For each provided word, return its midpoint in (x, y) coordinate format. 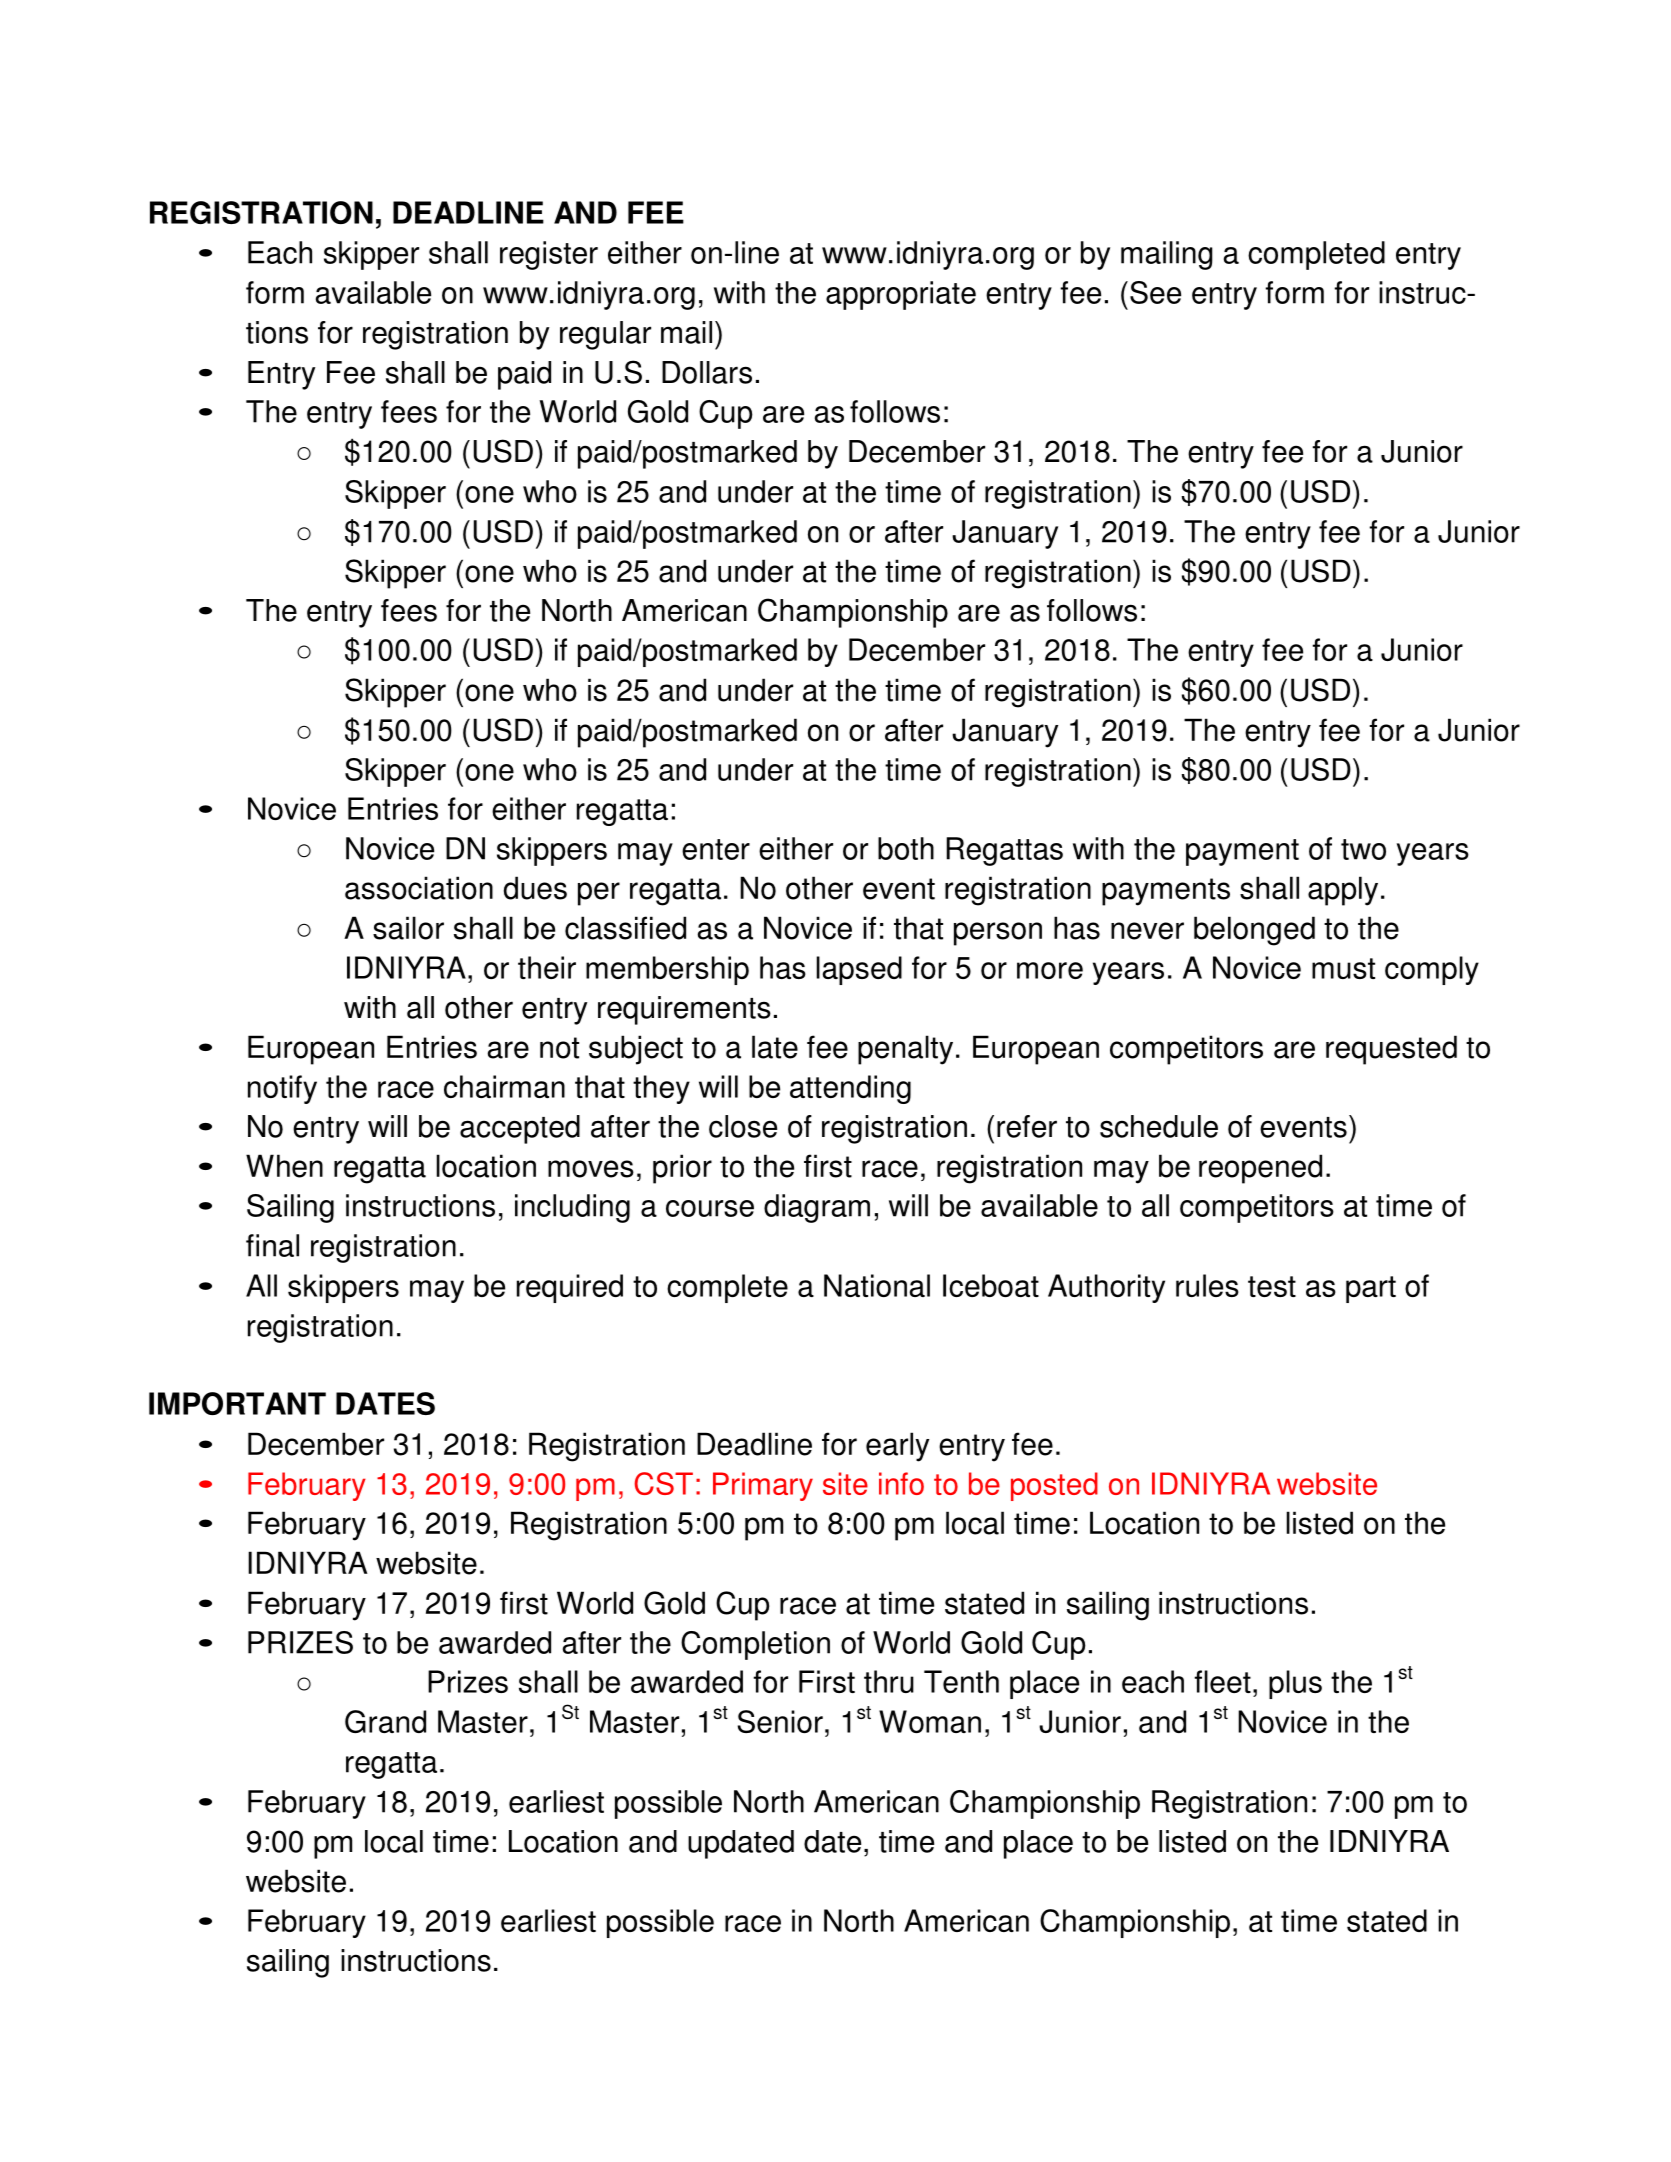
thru (889, 1681)
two (1363, 849)
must (1343, 968)
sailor (408, 928)
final (272, 1245)
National (877, 1285)
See (1155, 292)
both (906, 848)
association (419, 888)
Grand (385, 1721)
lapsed (859, 970)
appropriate (901, 295)
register (549, 255)
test (1272, 1286)
